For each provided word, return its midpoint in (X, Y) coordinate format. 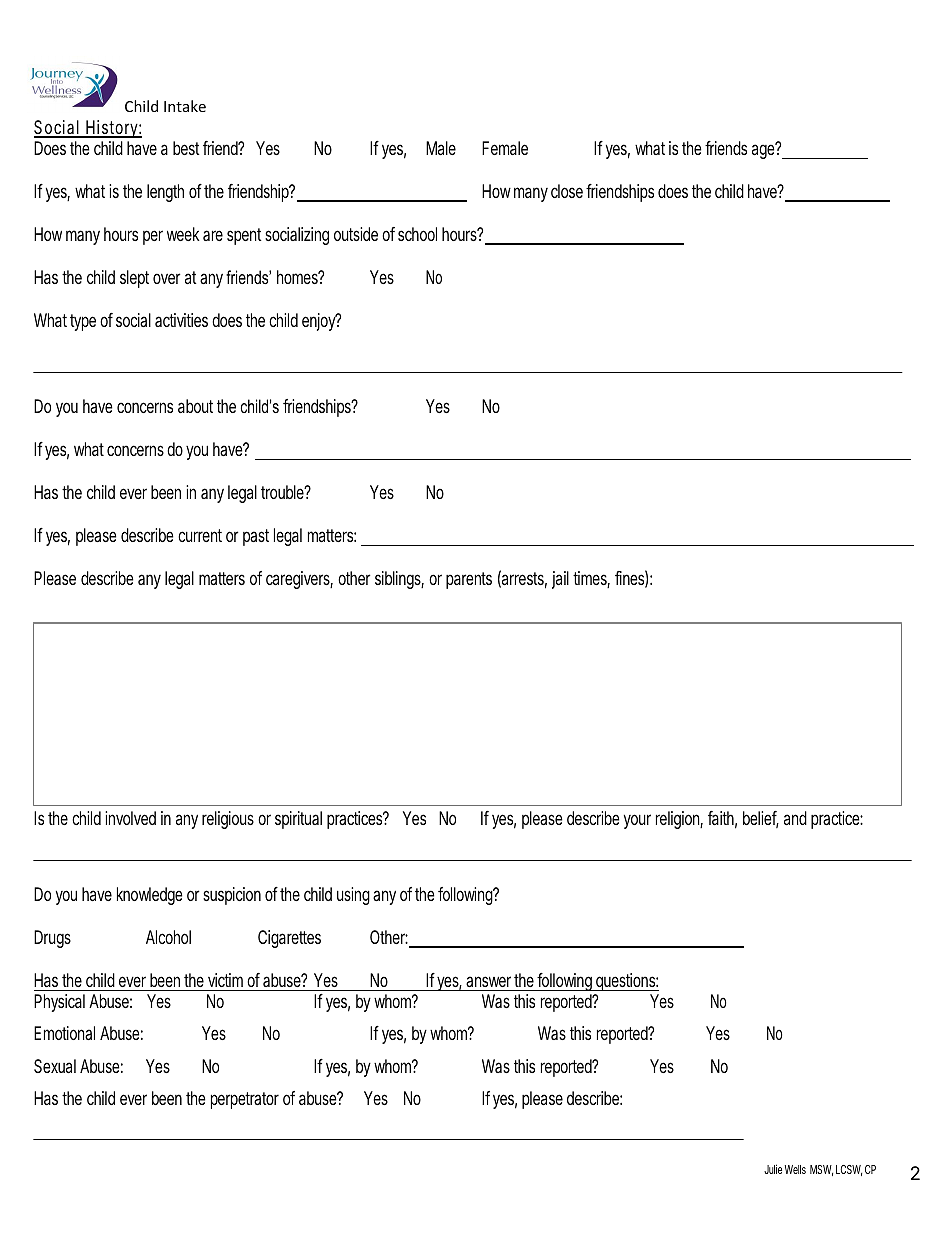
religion (678, 820)
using (353, 896)
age (764, 151)
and (795, 818)
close (567, 191)
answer (488, 981)
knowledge (150, 896)
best (186, 148)
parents (469, 580)
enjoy (319, 322)
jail (560, 580)
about (195, 406)
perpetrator (245, 1100)
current (200, 535)
